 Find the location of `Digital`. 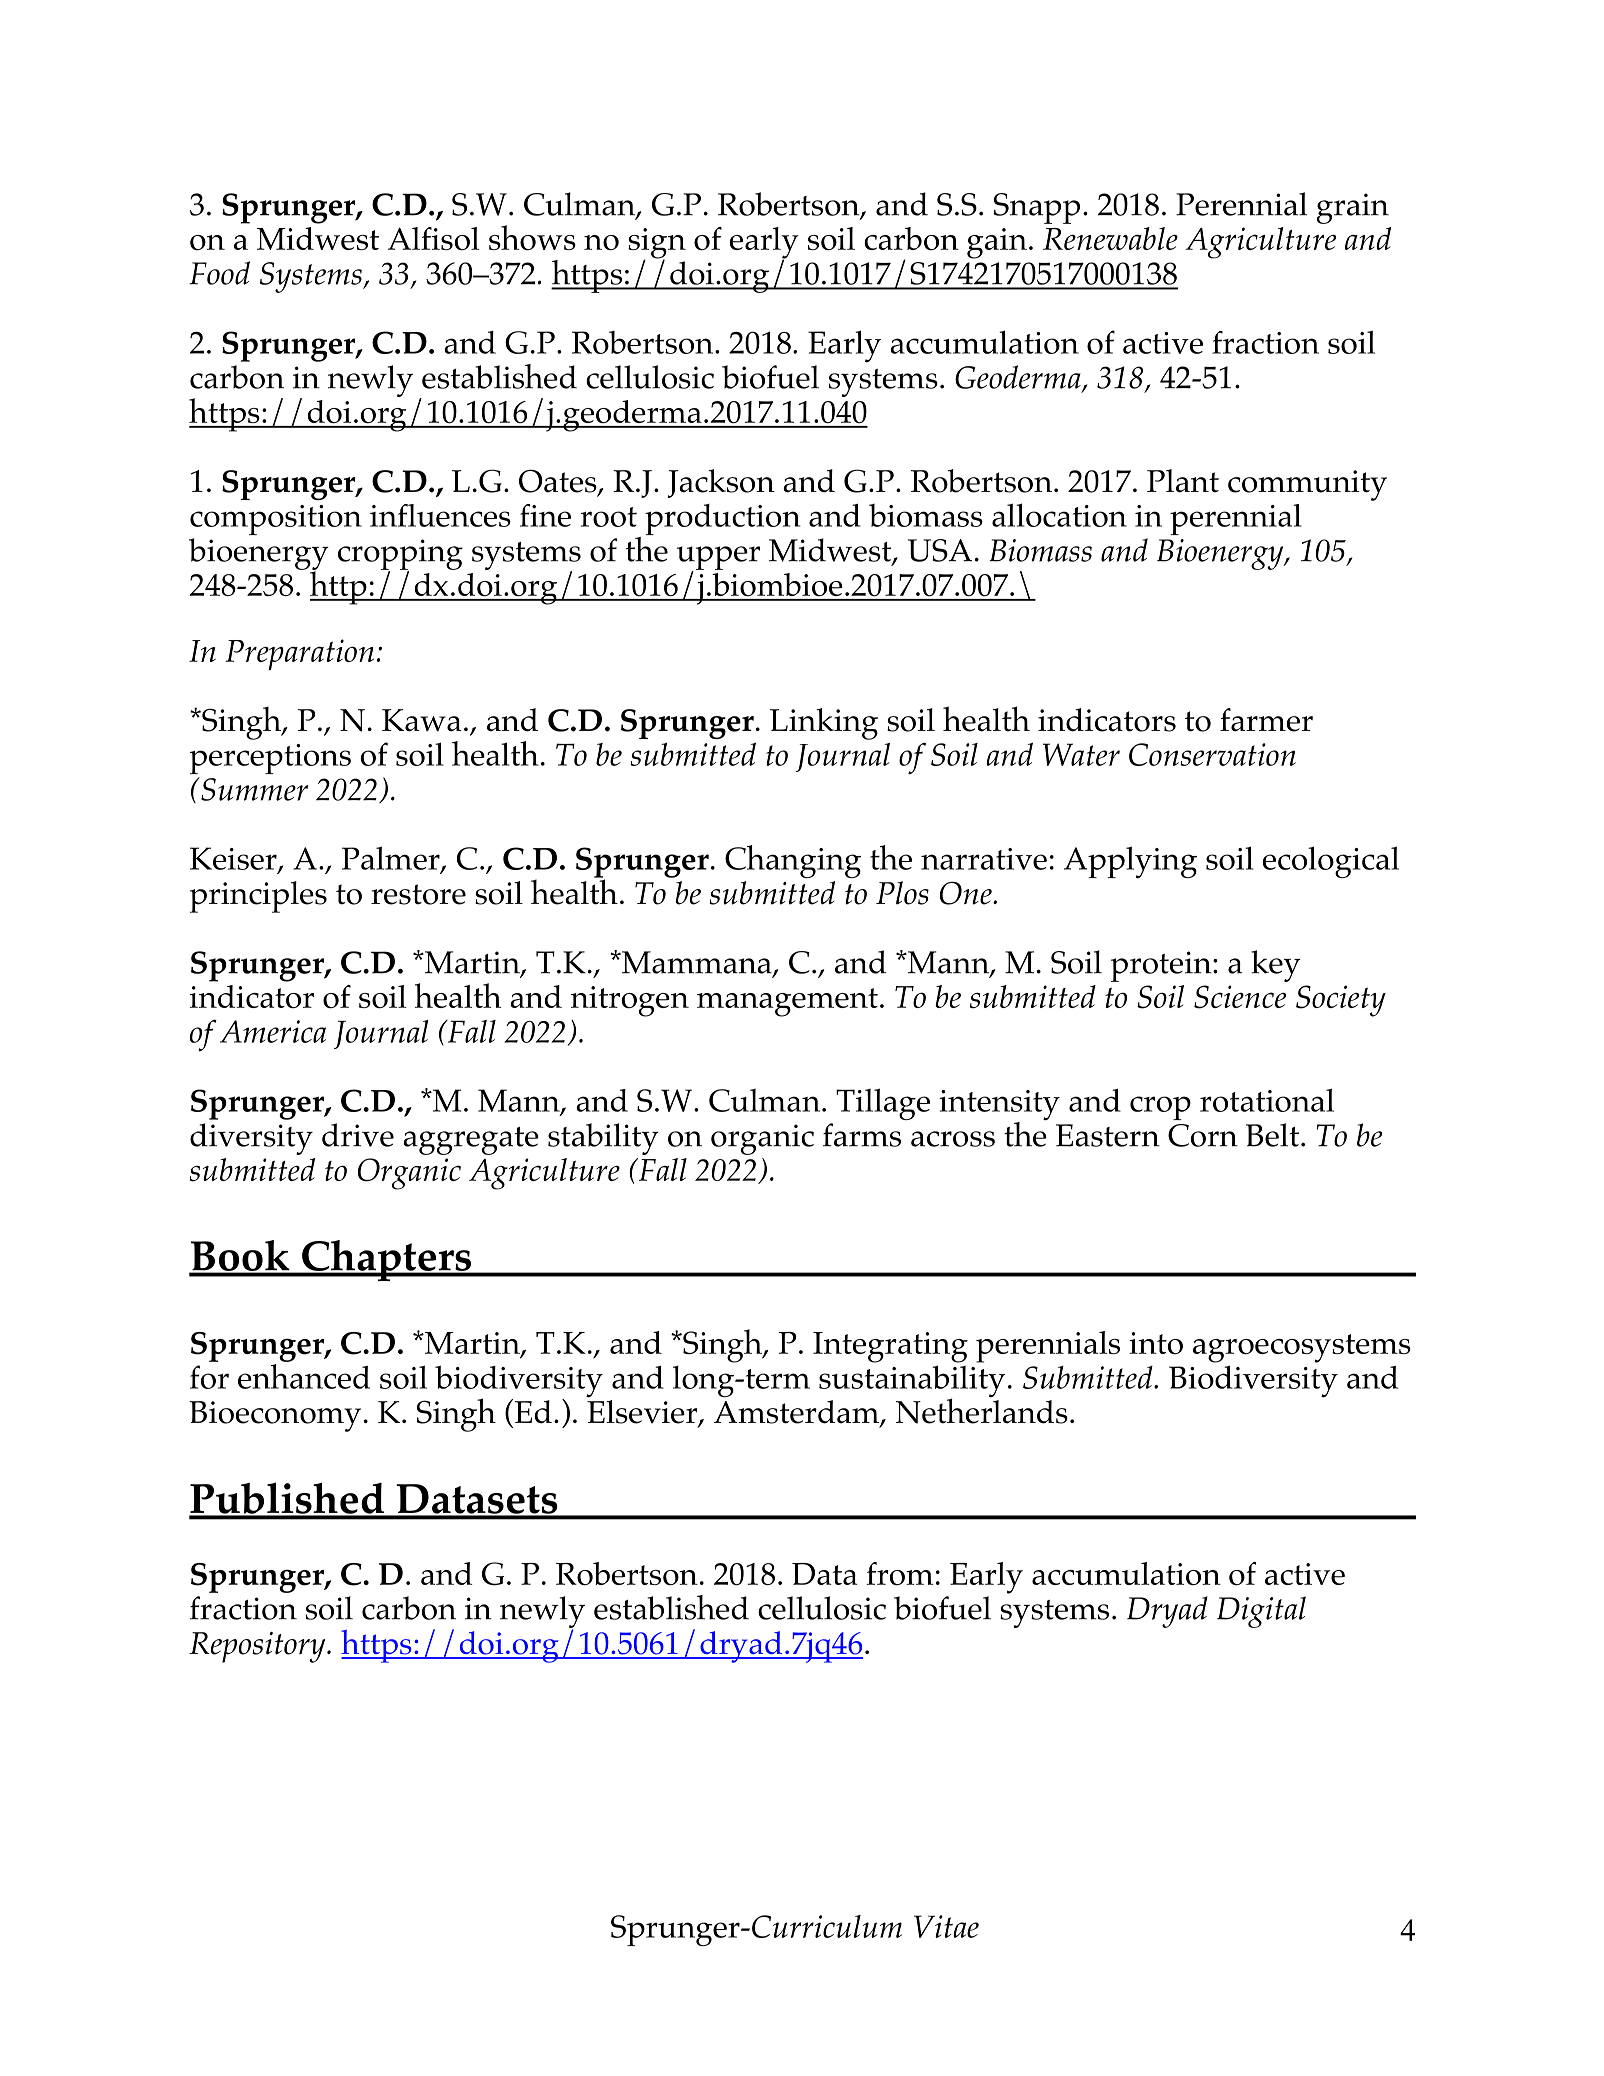

Digital is located at coordinates (1261, 1612).
